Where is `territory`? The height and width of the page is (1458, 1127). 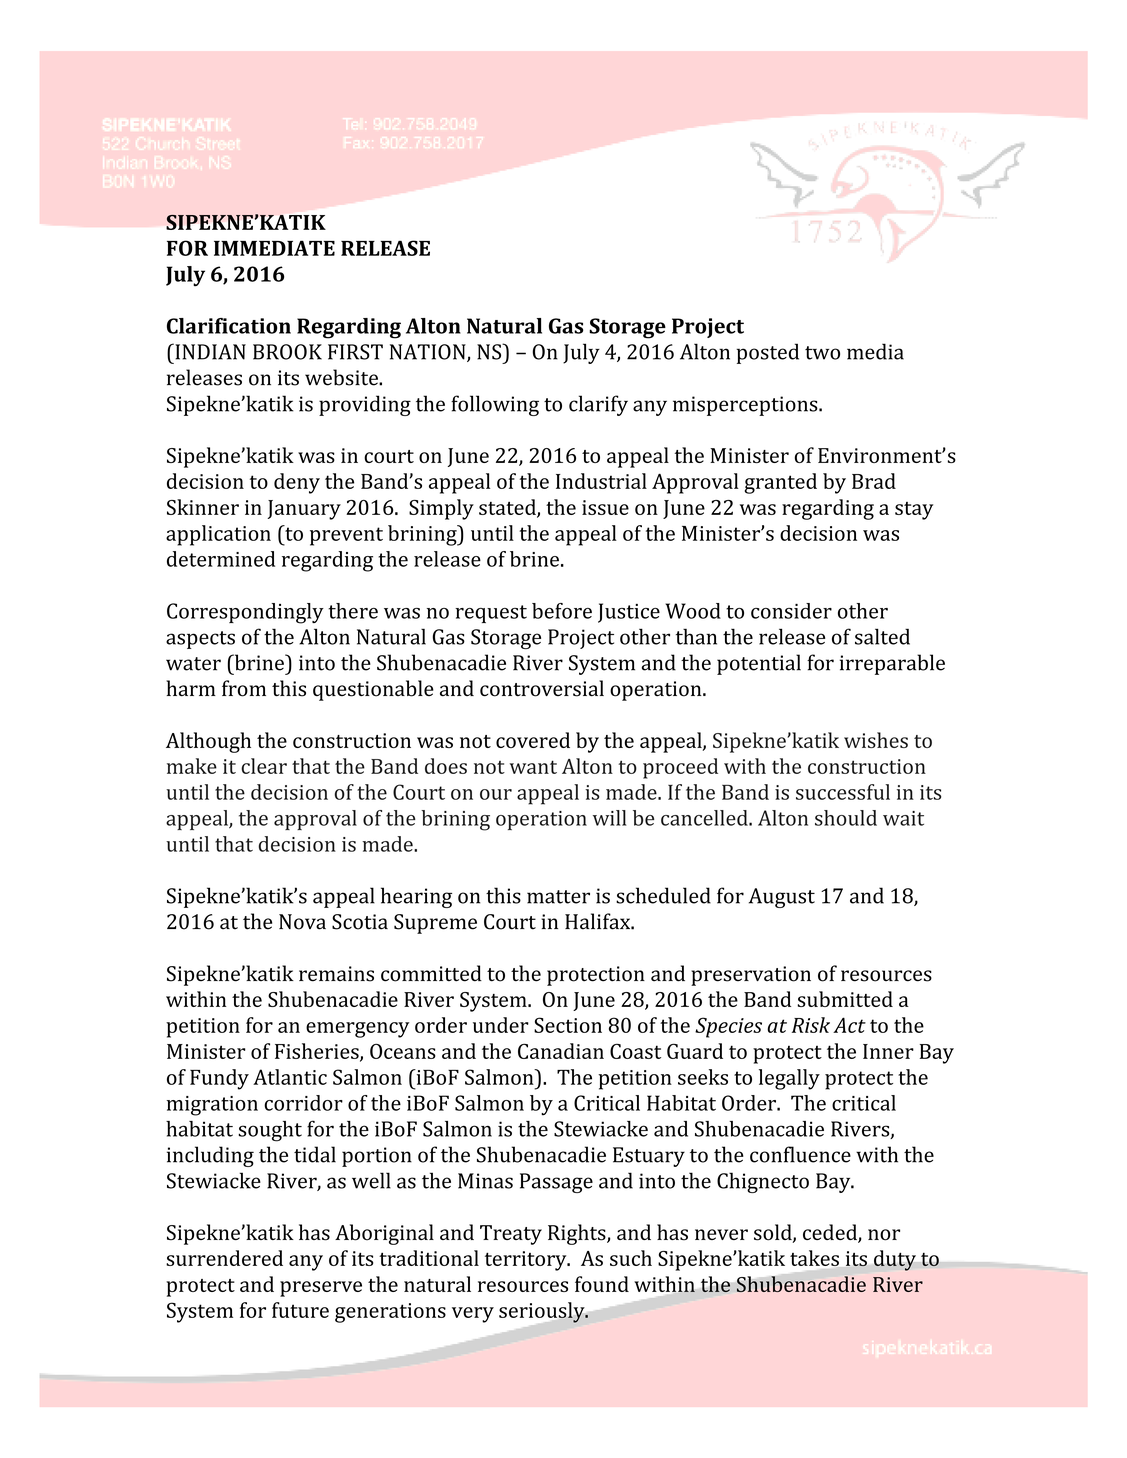
territory is located at coordinates (527, 1261).
